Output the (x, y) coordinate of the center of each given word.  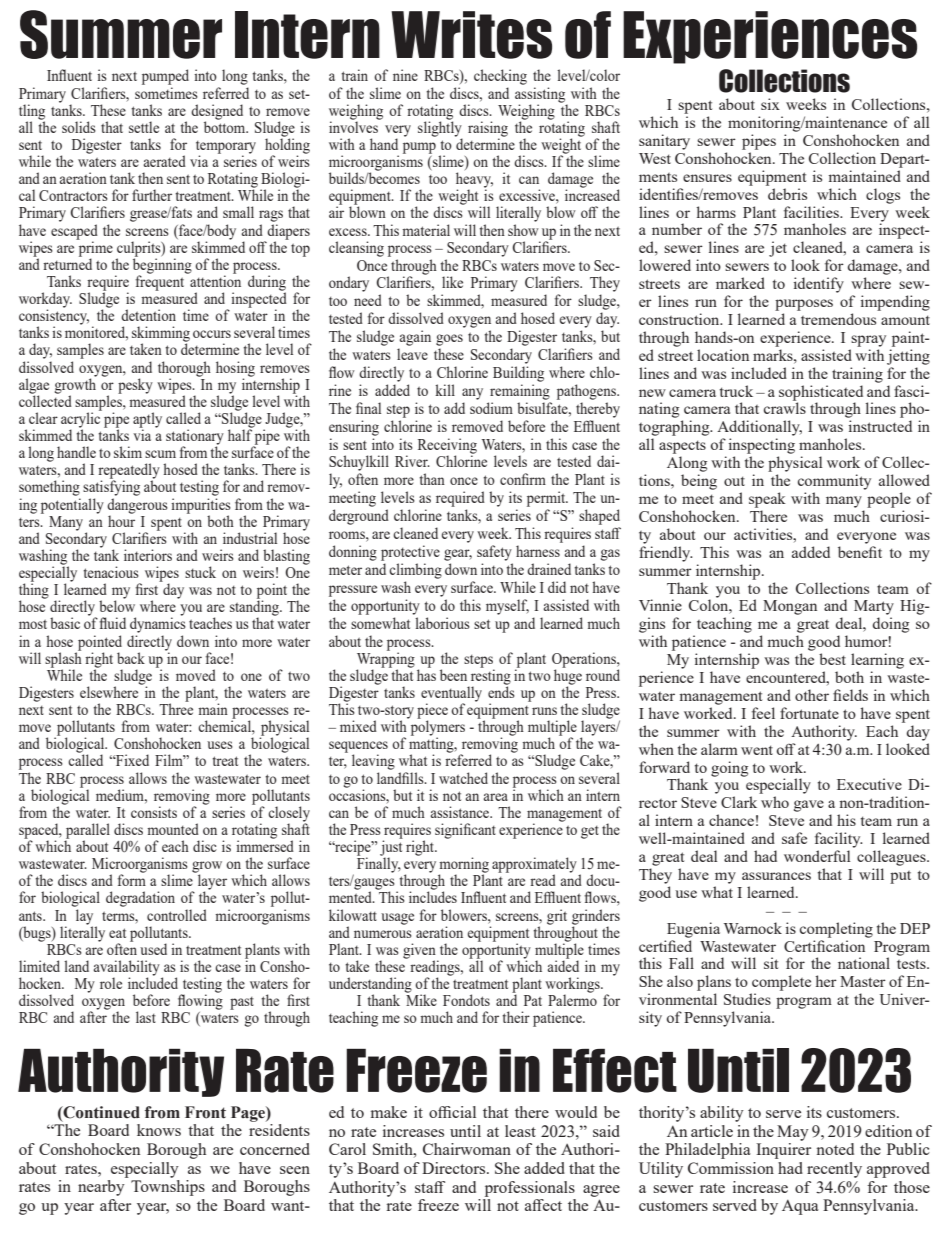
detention (148, 315)
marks (774, 355)
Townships (168, 1188)
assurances (776, 876)
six (770, 104)
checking (500, 77)
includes (433, 896)
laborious (442, 623)
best (832, 659)
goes (449, 340)
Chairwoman (467, 1149)
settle (144, 127)
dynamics (158, 624)
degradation (140, 899)
